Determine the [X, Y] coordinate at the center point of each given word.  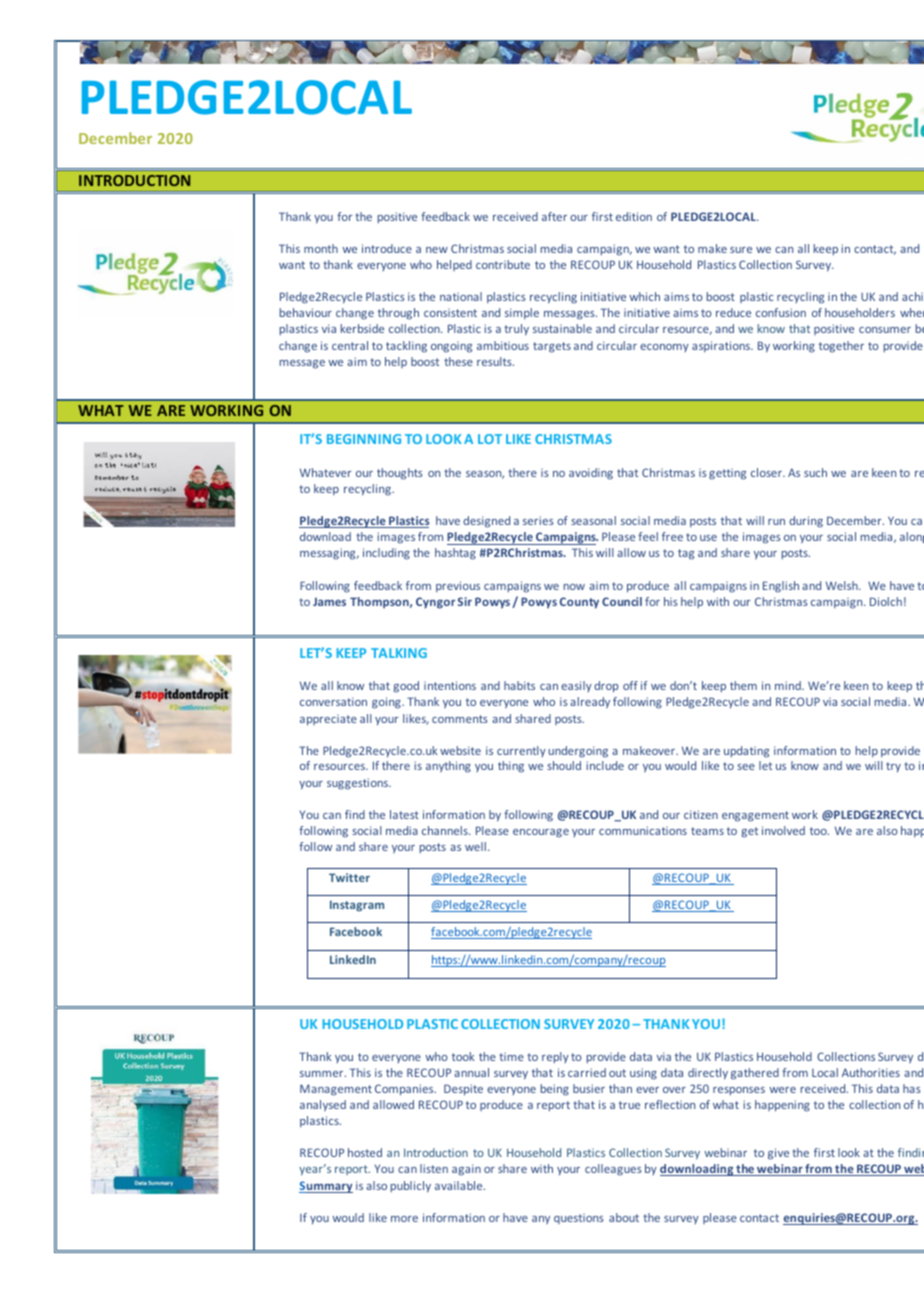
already [590, 702]
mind [789, 685]
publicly [411, 1187]
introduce [387, 248]
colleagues [613, 1170]
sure [741, 250]
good [406, 687]
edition [634, 216]
